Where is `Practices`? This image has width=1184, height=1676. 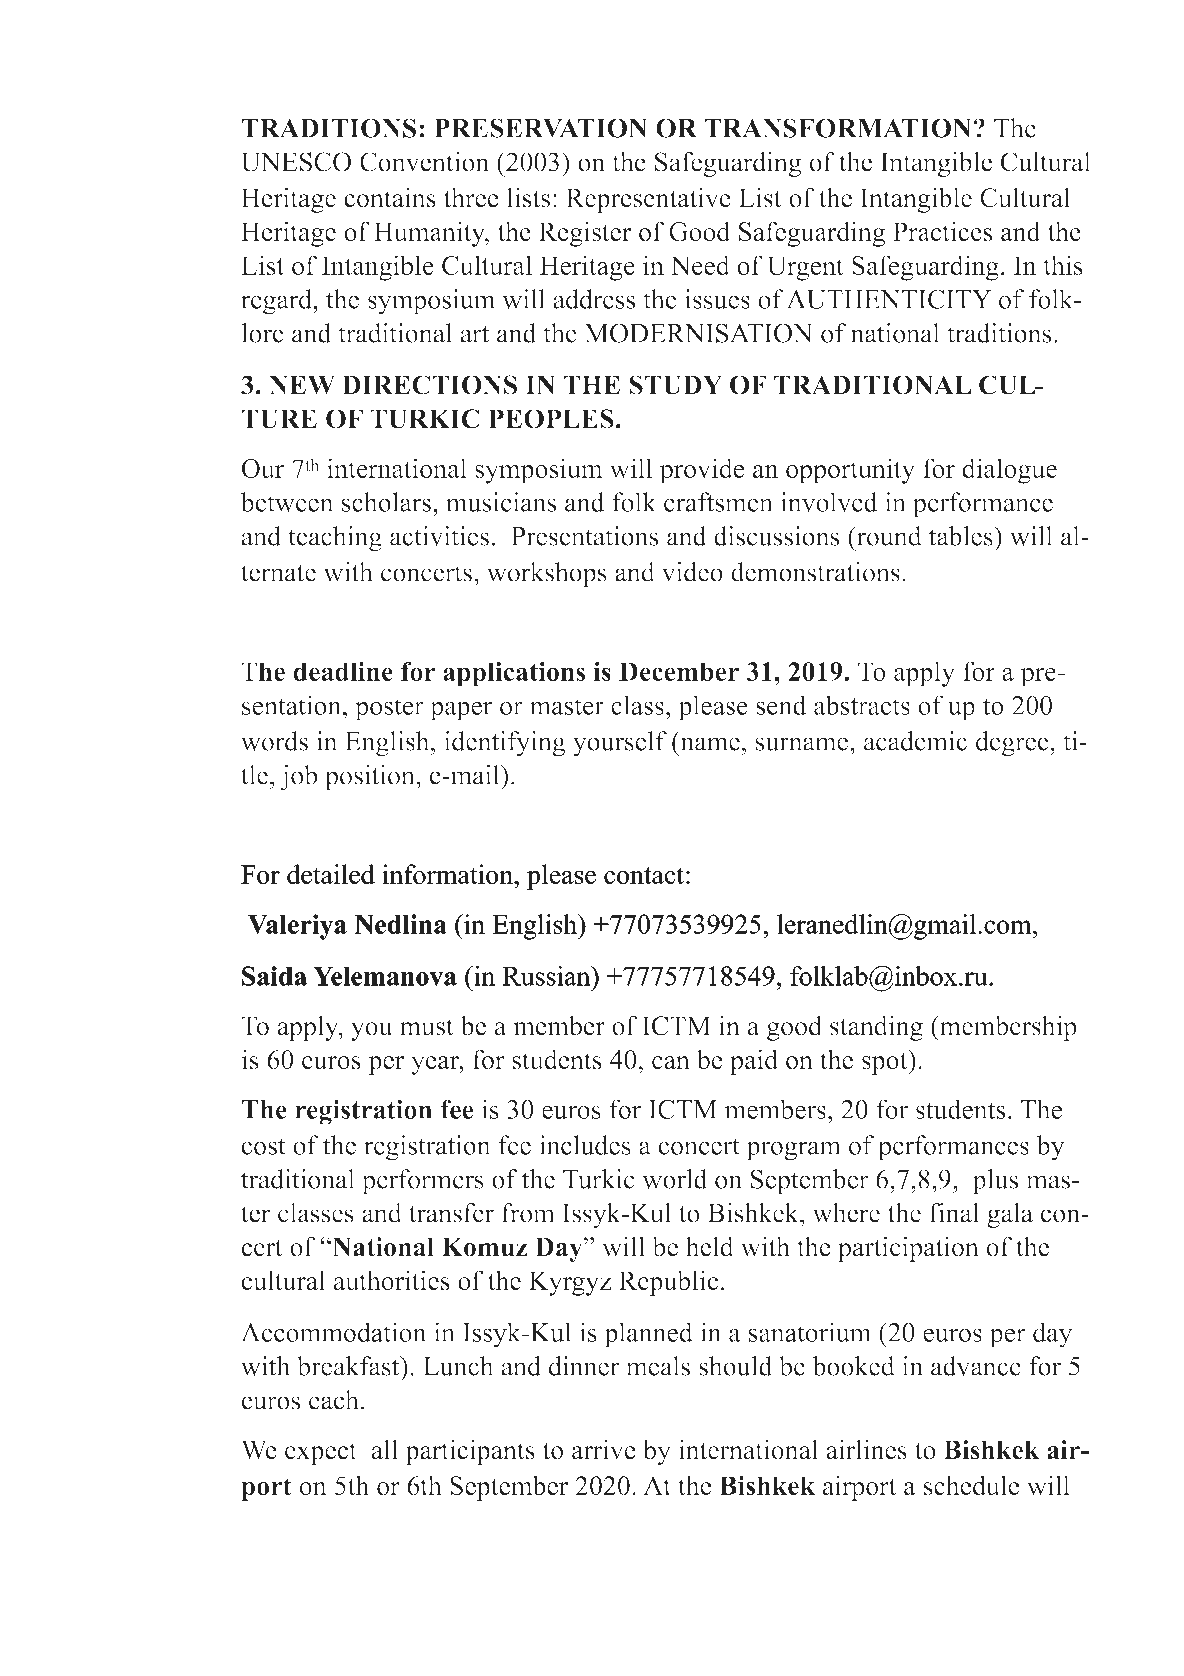
Practices is located at coordinates (942, 231).
